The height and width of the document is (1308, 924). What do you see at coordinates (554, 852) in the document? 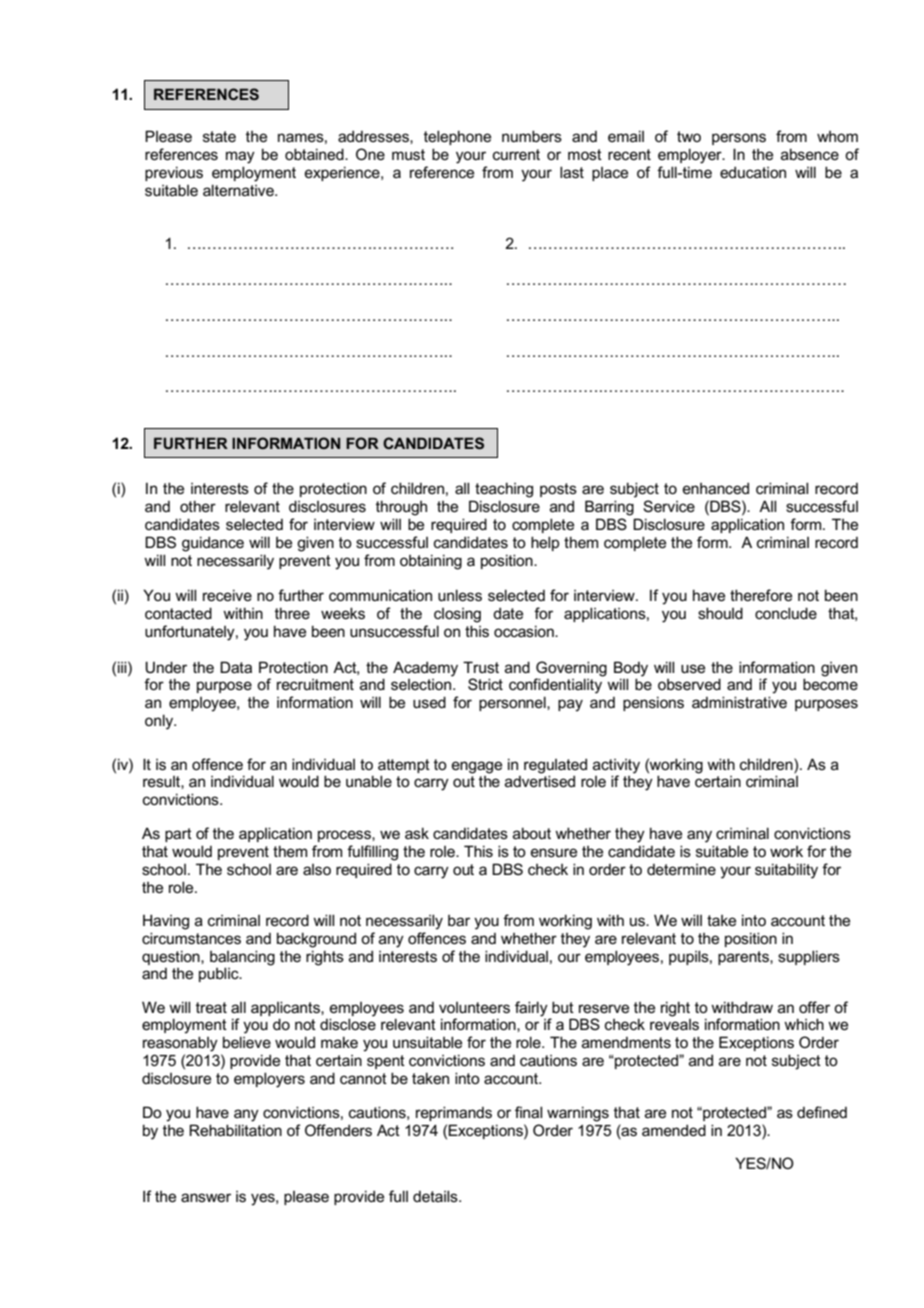
I see `ensure` at bounding box center [554, 852].
